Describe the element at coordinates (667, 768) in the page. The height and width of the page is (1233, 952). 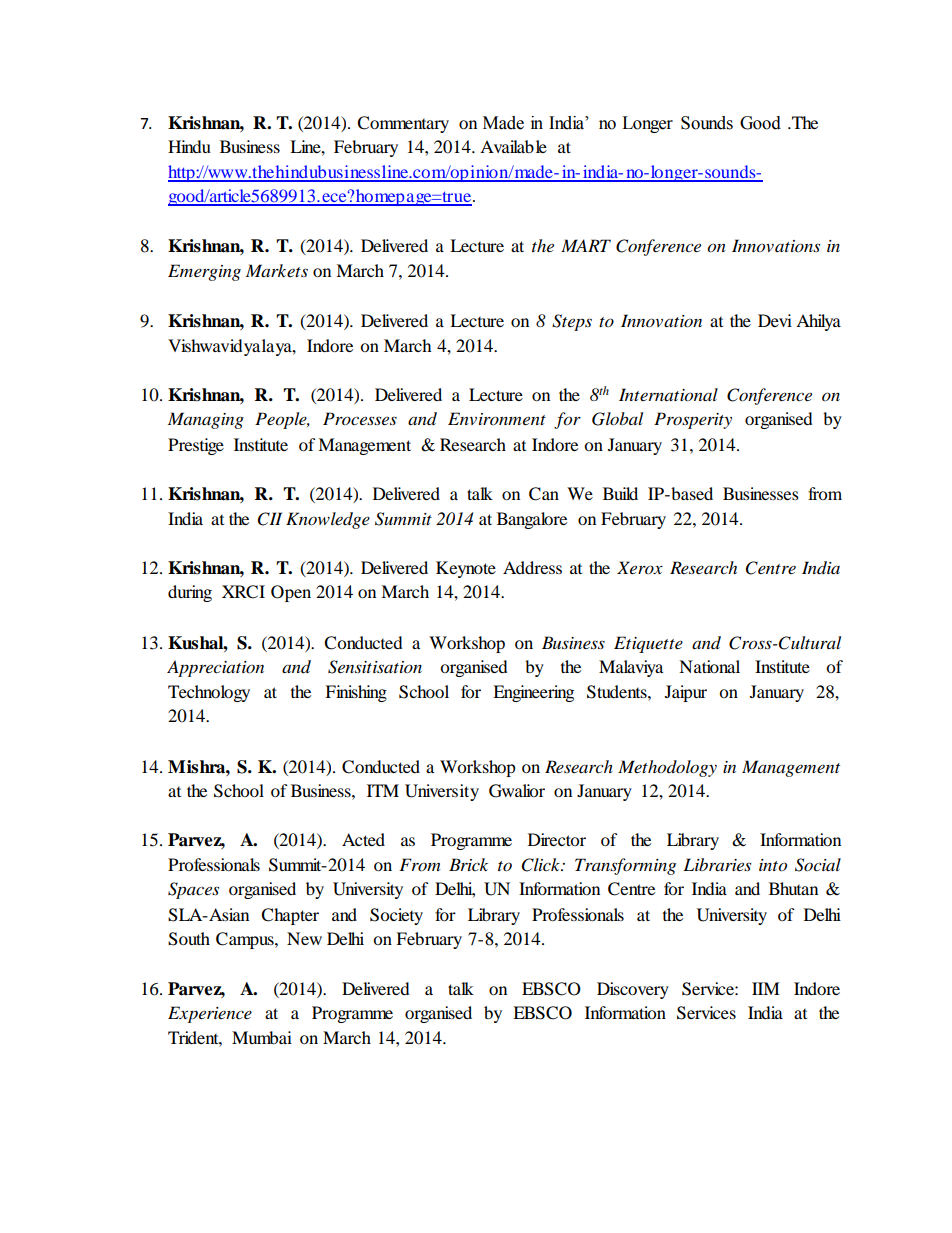
I see `Methodology` at that location.
